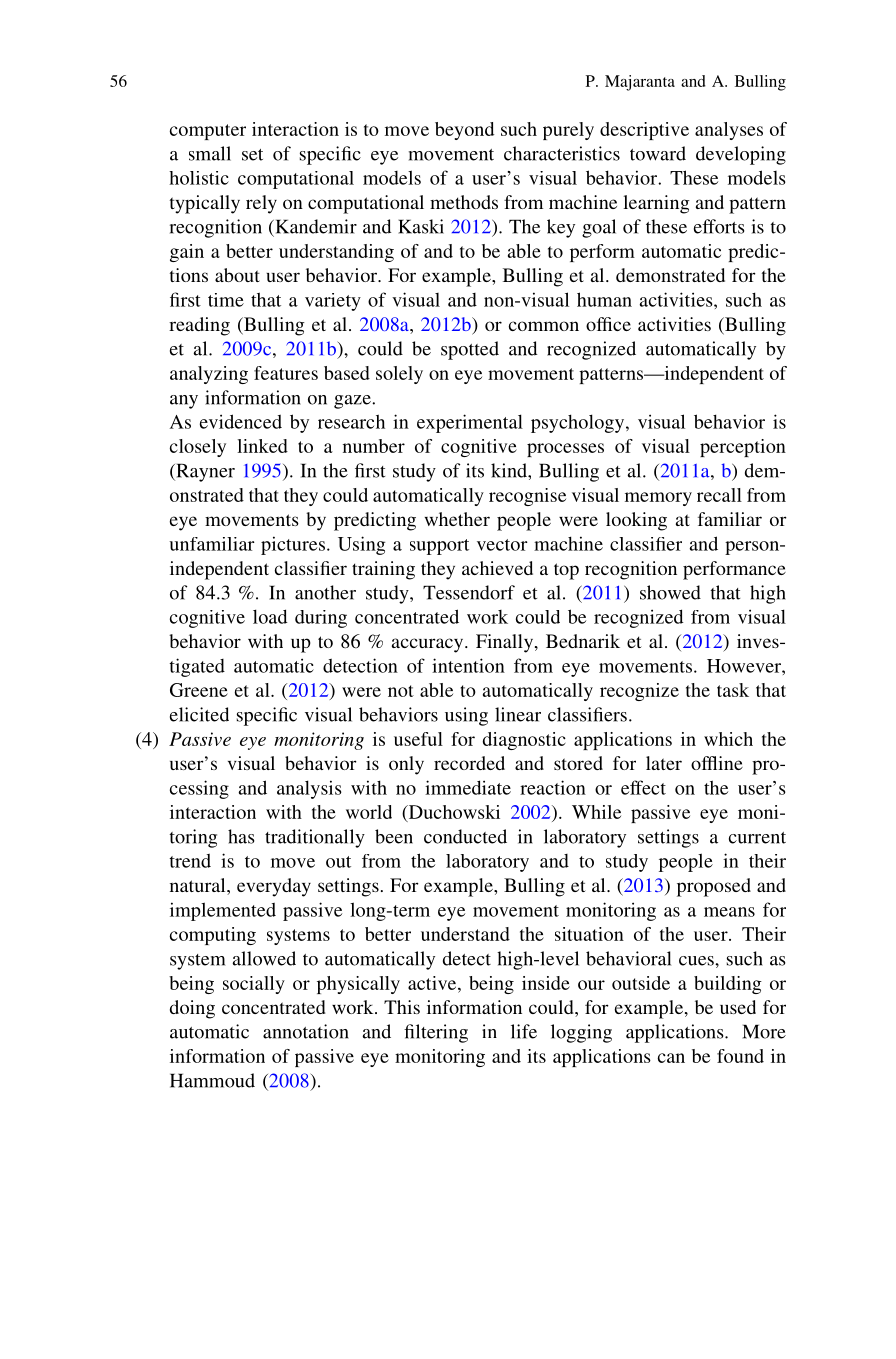 The width and height of the image is (896, 1359). I want to click on spotted, so click(470, 350).
